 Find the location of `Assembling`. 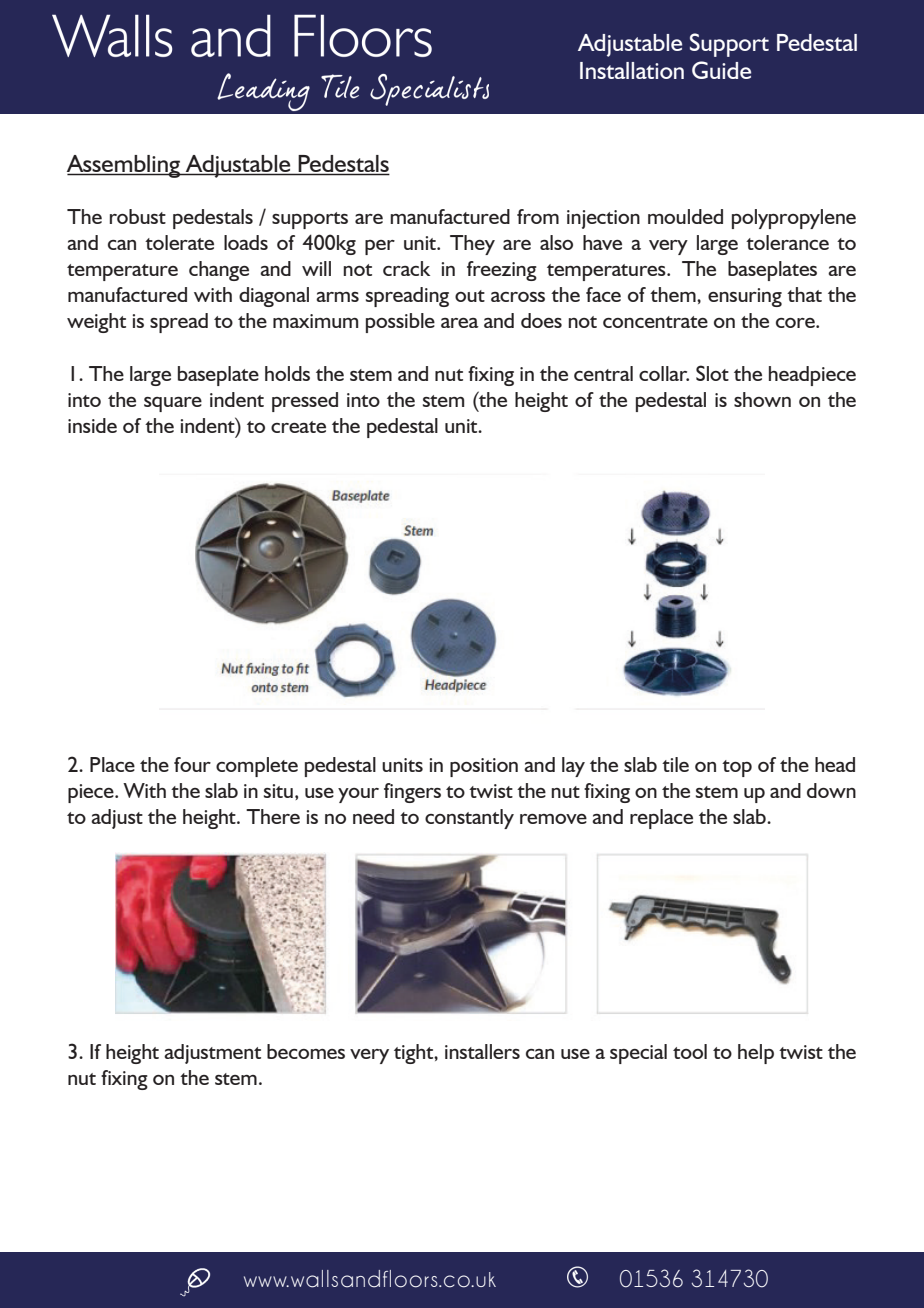

Assembling is located at coordinates (125, 166).
